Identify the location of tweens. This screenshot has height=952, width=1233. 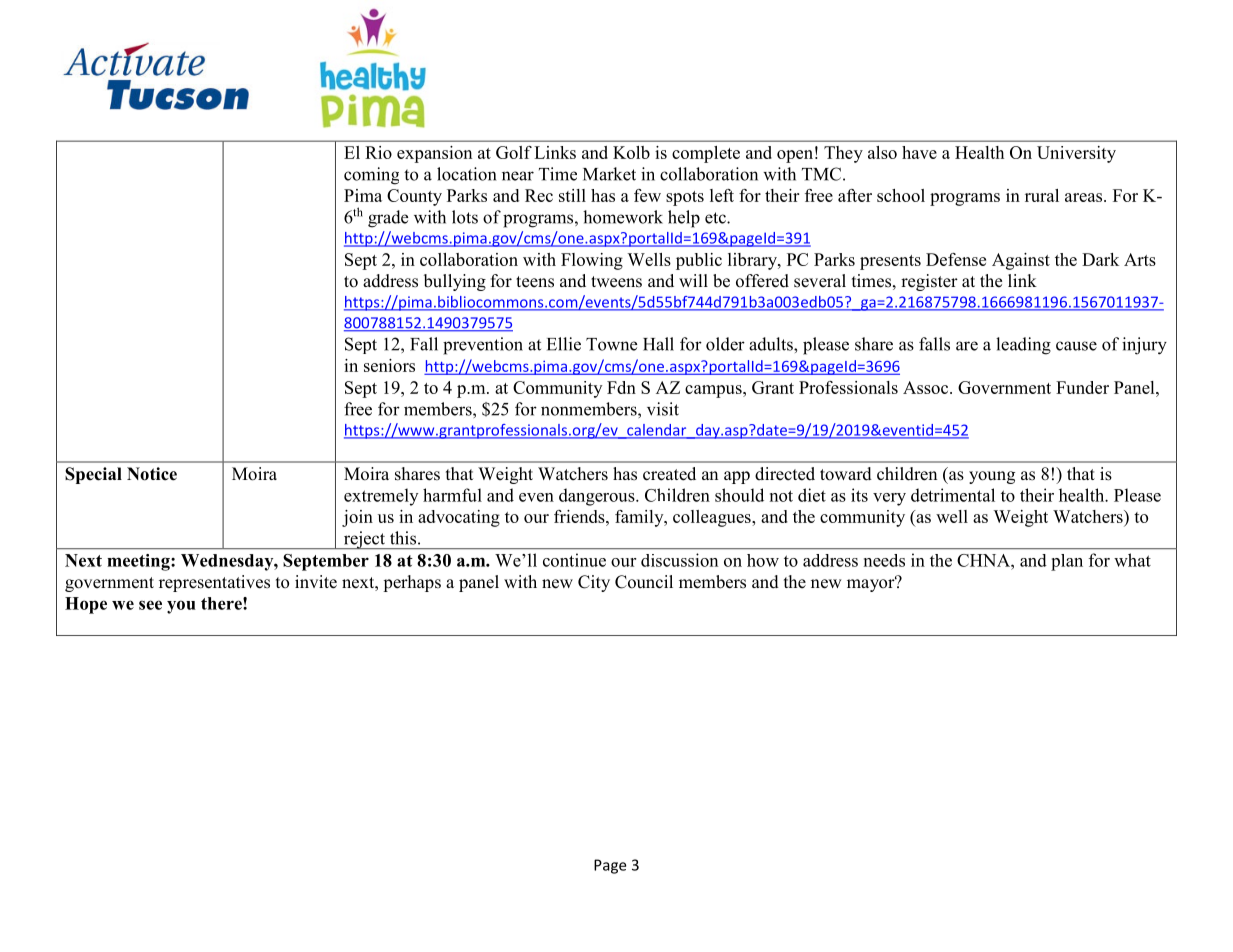
(616, 282).
